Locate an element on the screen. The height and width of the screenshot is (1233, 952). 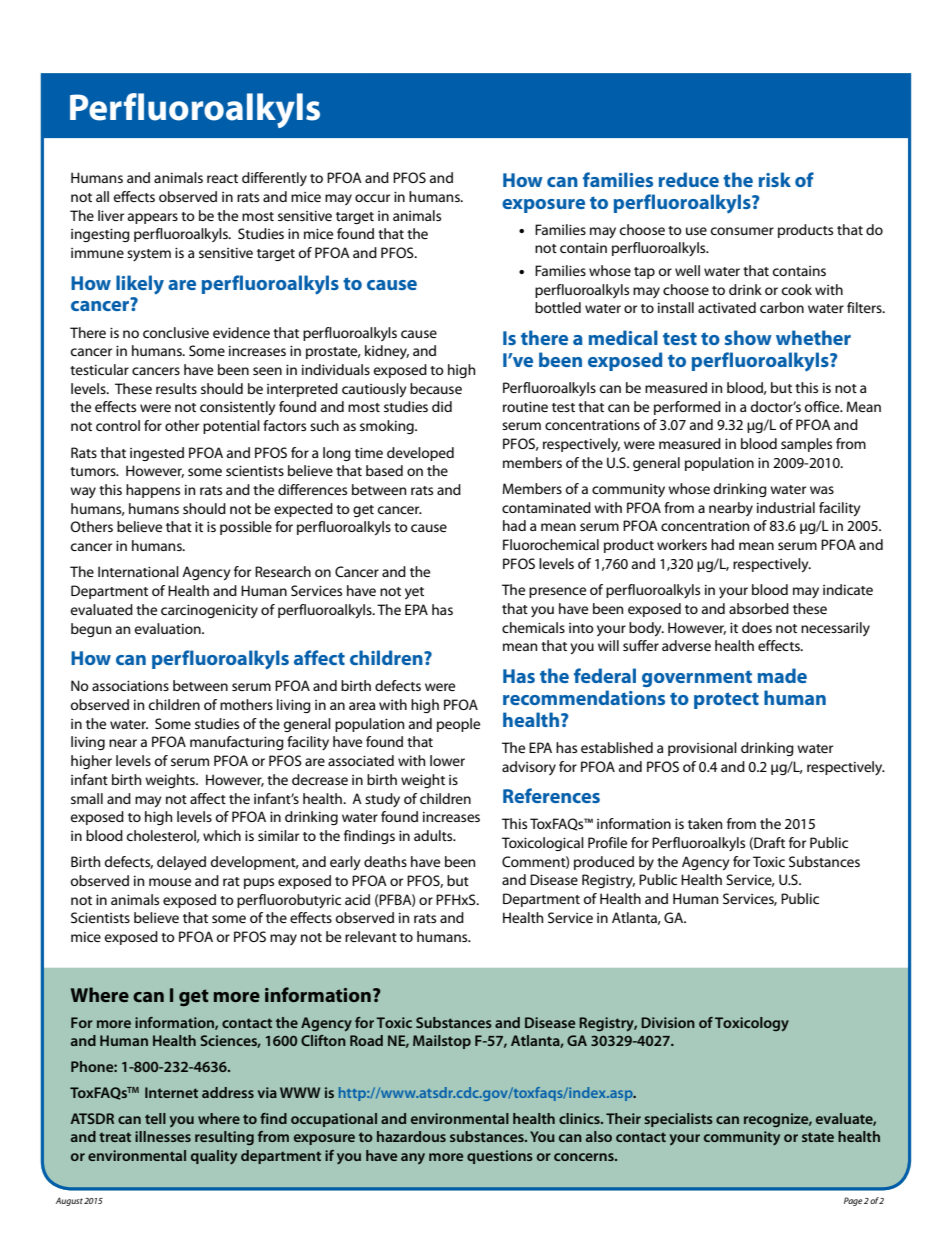
associations is located at coordinates (130, 685).
